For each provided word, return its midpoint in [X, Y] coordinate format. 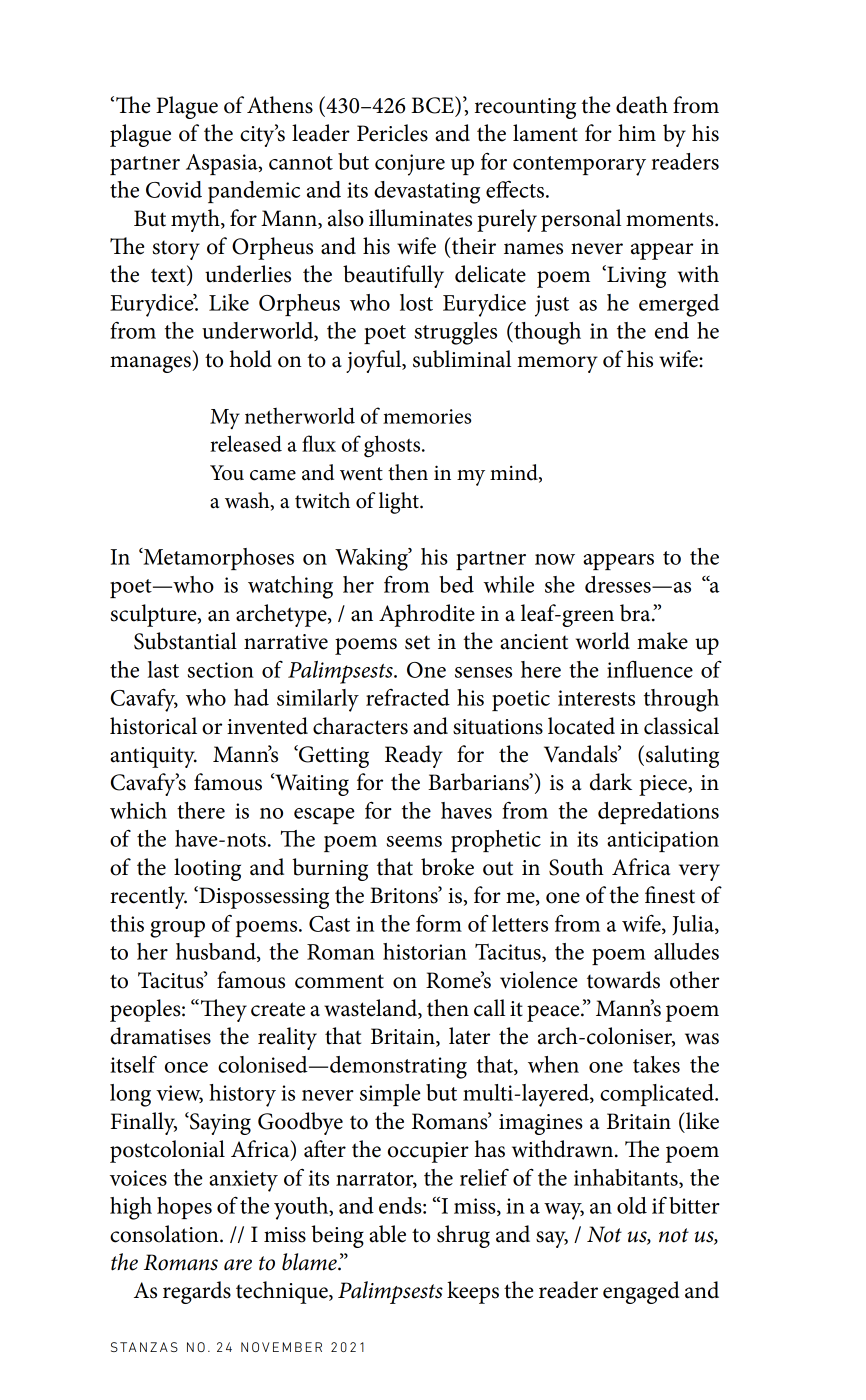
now [555, 559]
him [637, 132]
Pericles [392, 133]
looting [207, 869]
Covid [174, 189]
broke [447, 867]
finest [670, 895]
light [400, 503]
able [387, 1234]
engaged [641, 1292]
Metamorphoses [217, 559]
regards [197, 1292]
